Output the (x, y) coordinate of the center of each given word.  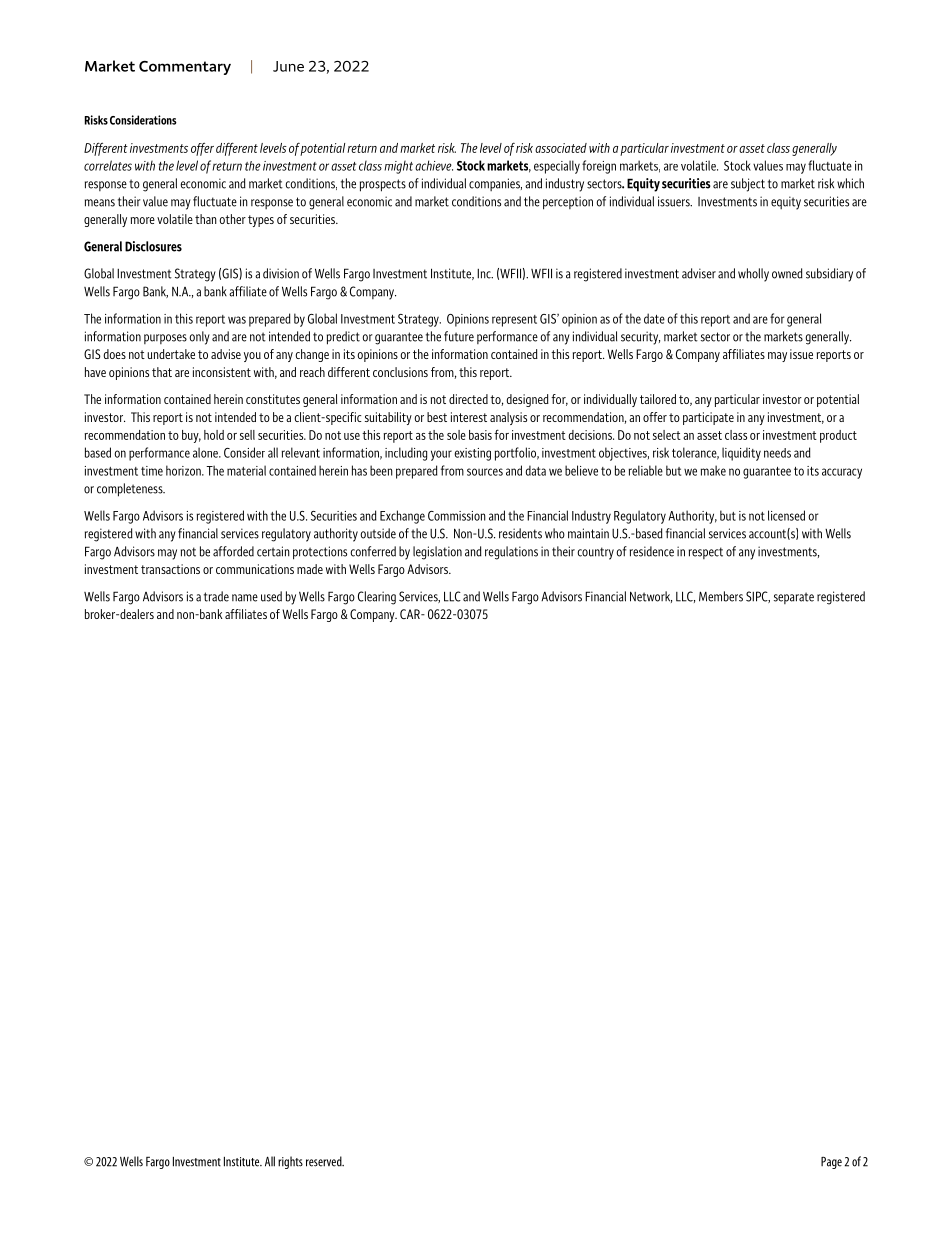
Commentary (185, 68)
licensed (786, 515)
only (200, 338)
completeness (131, 490)
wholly (753, 275)
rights (290, 1162)
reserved (325, 1161)
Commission (457, 516)
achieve (434, 165)
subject (748, 185)
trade (216, 596)
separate (794, 598)
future (459, 336)
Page (831, 1163)
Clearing (377, 598)
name (245, 598)
